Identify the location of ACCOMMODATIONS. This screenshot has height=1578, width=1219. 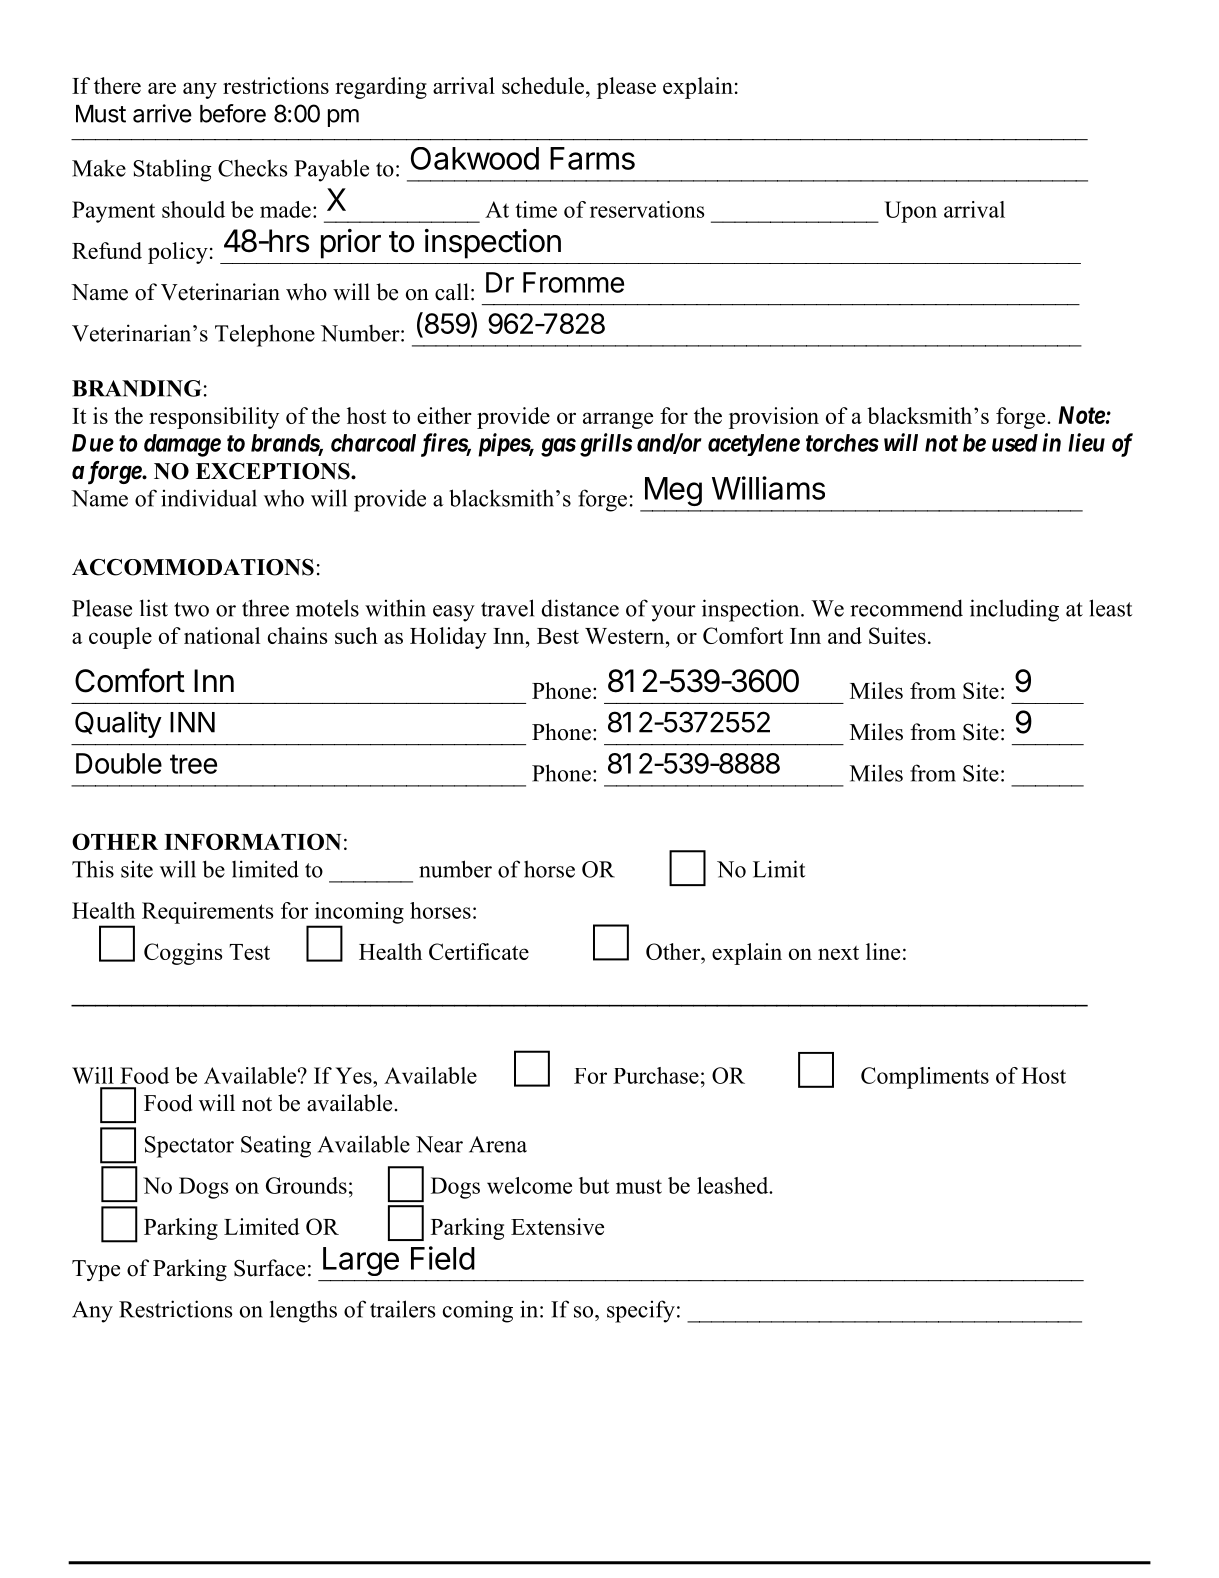
(193, 567).
